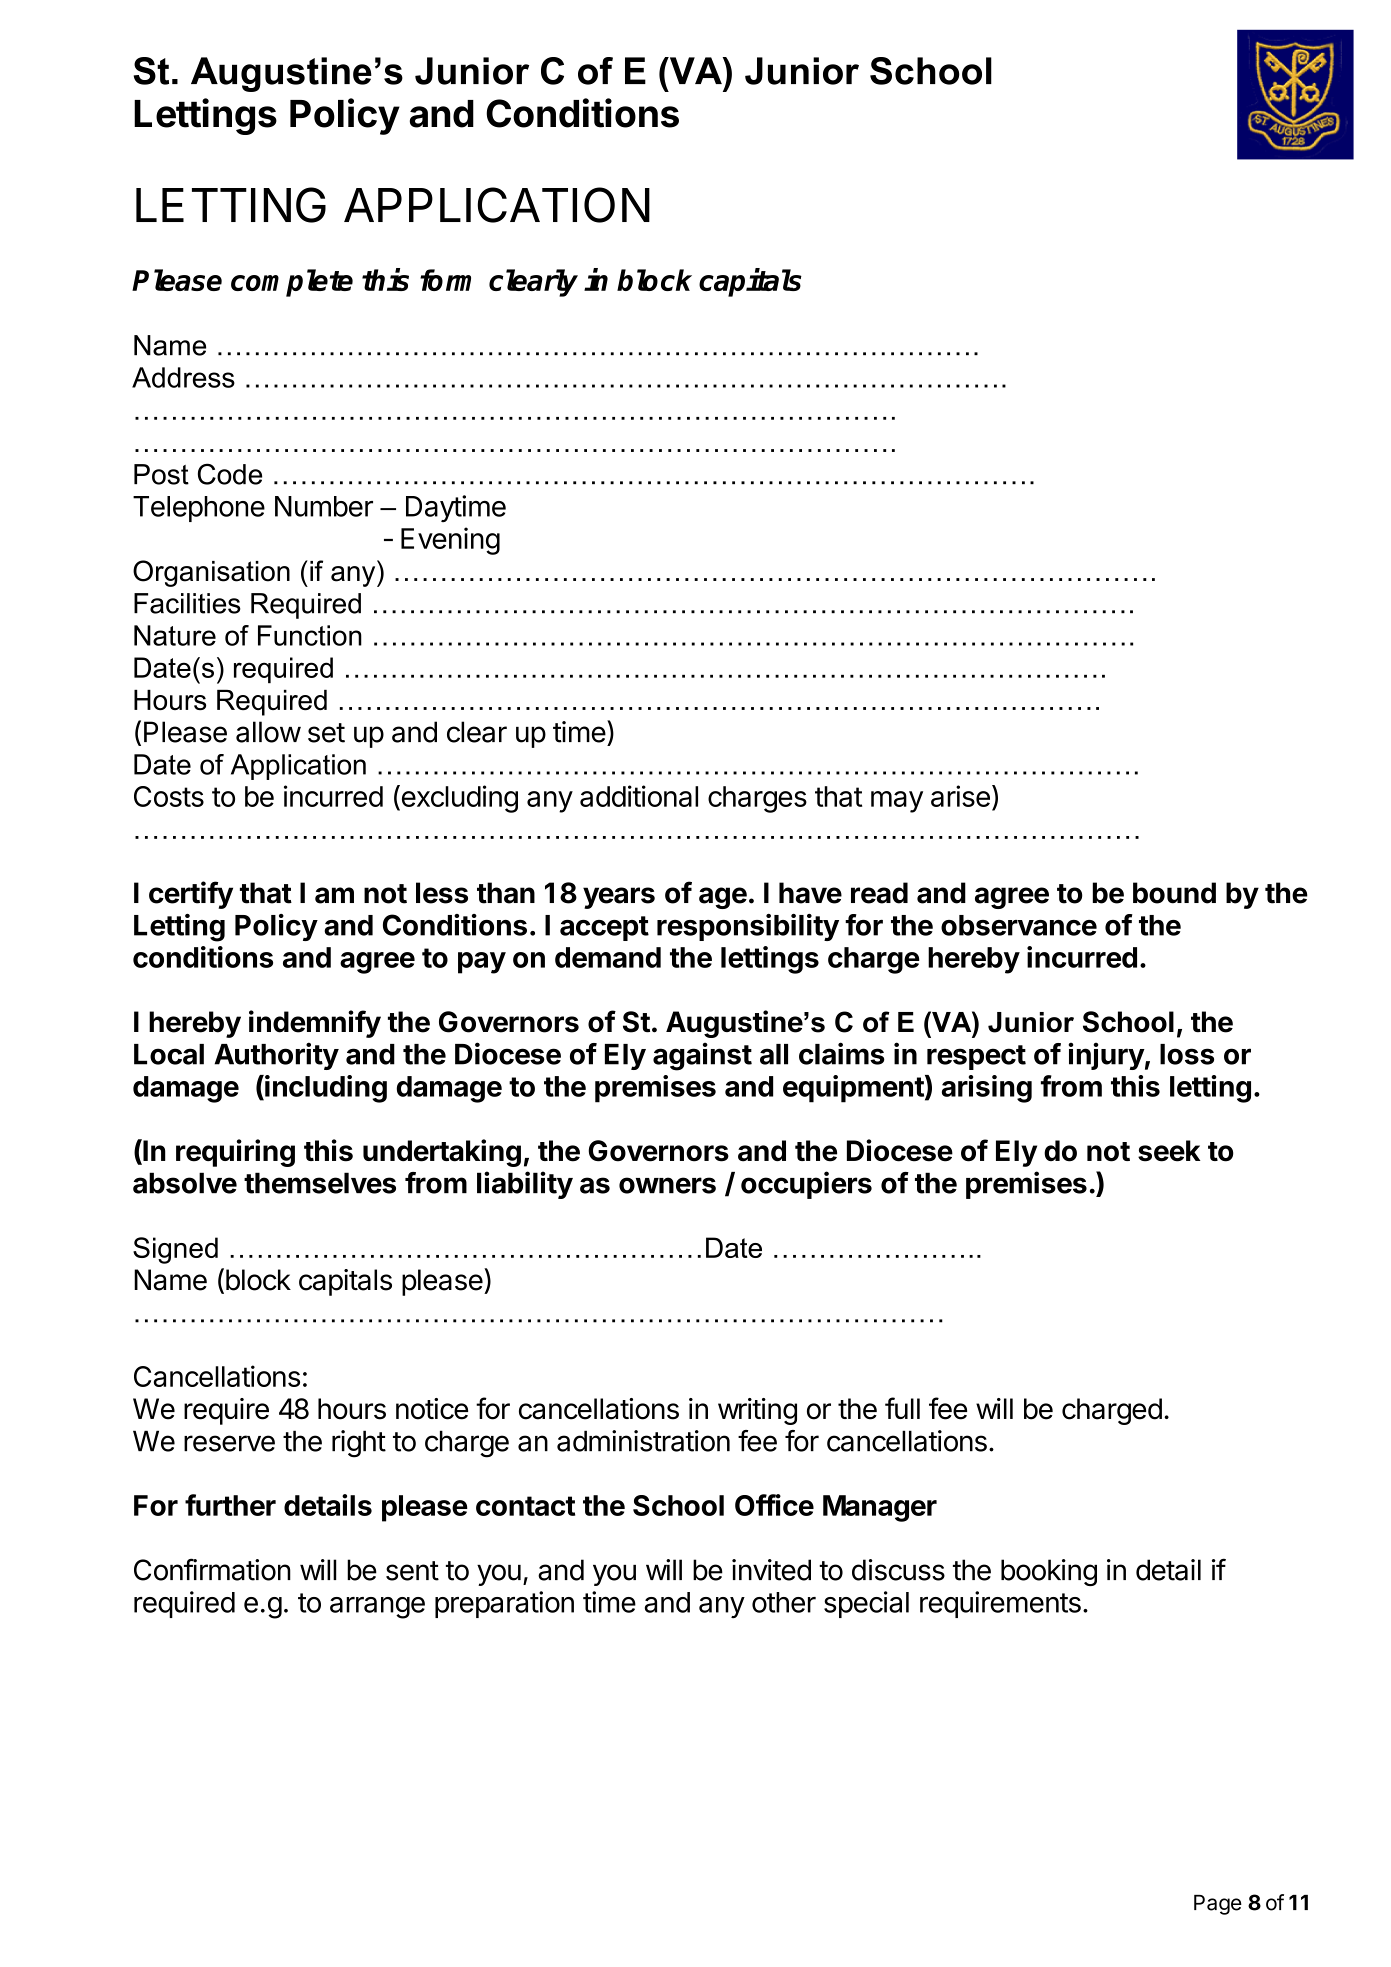 This screenshot has width=1391, height=1967. What do you see at coordinates (960, 796) in the screenshot?
I see `arise` at bounding box center [960, 796].
